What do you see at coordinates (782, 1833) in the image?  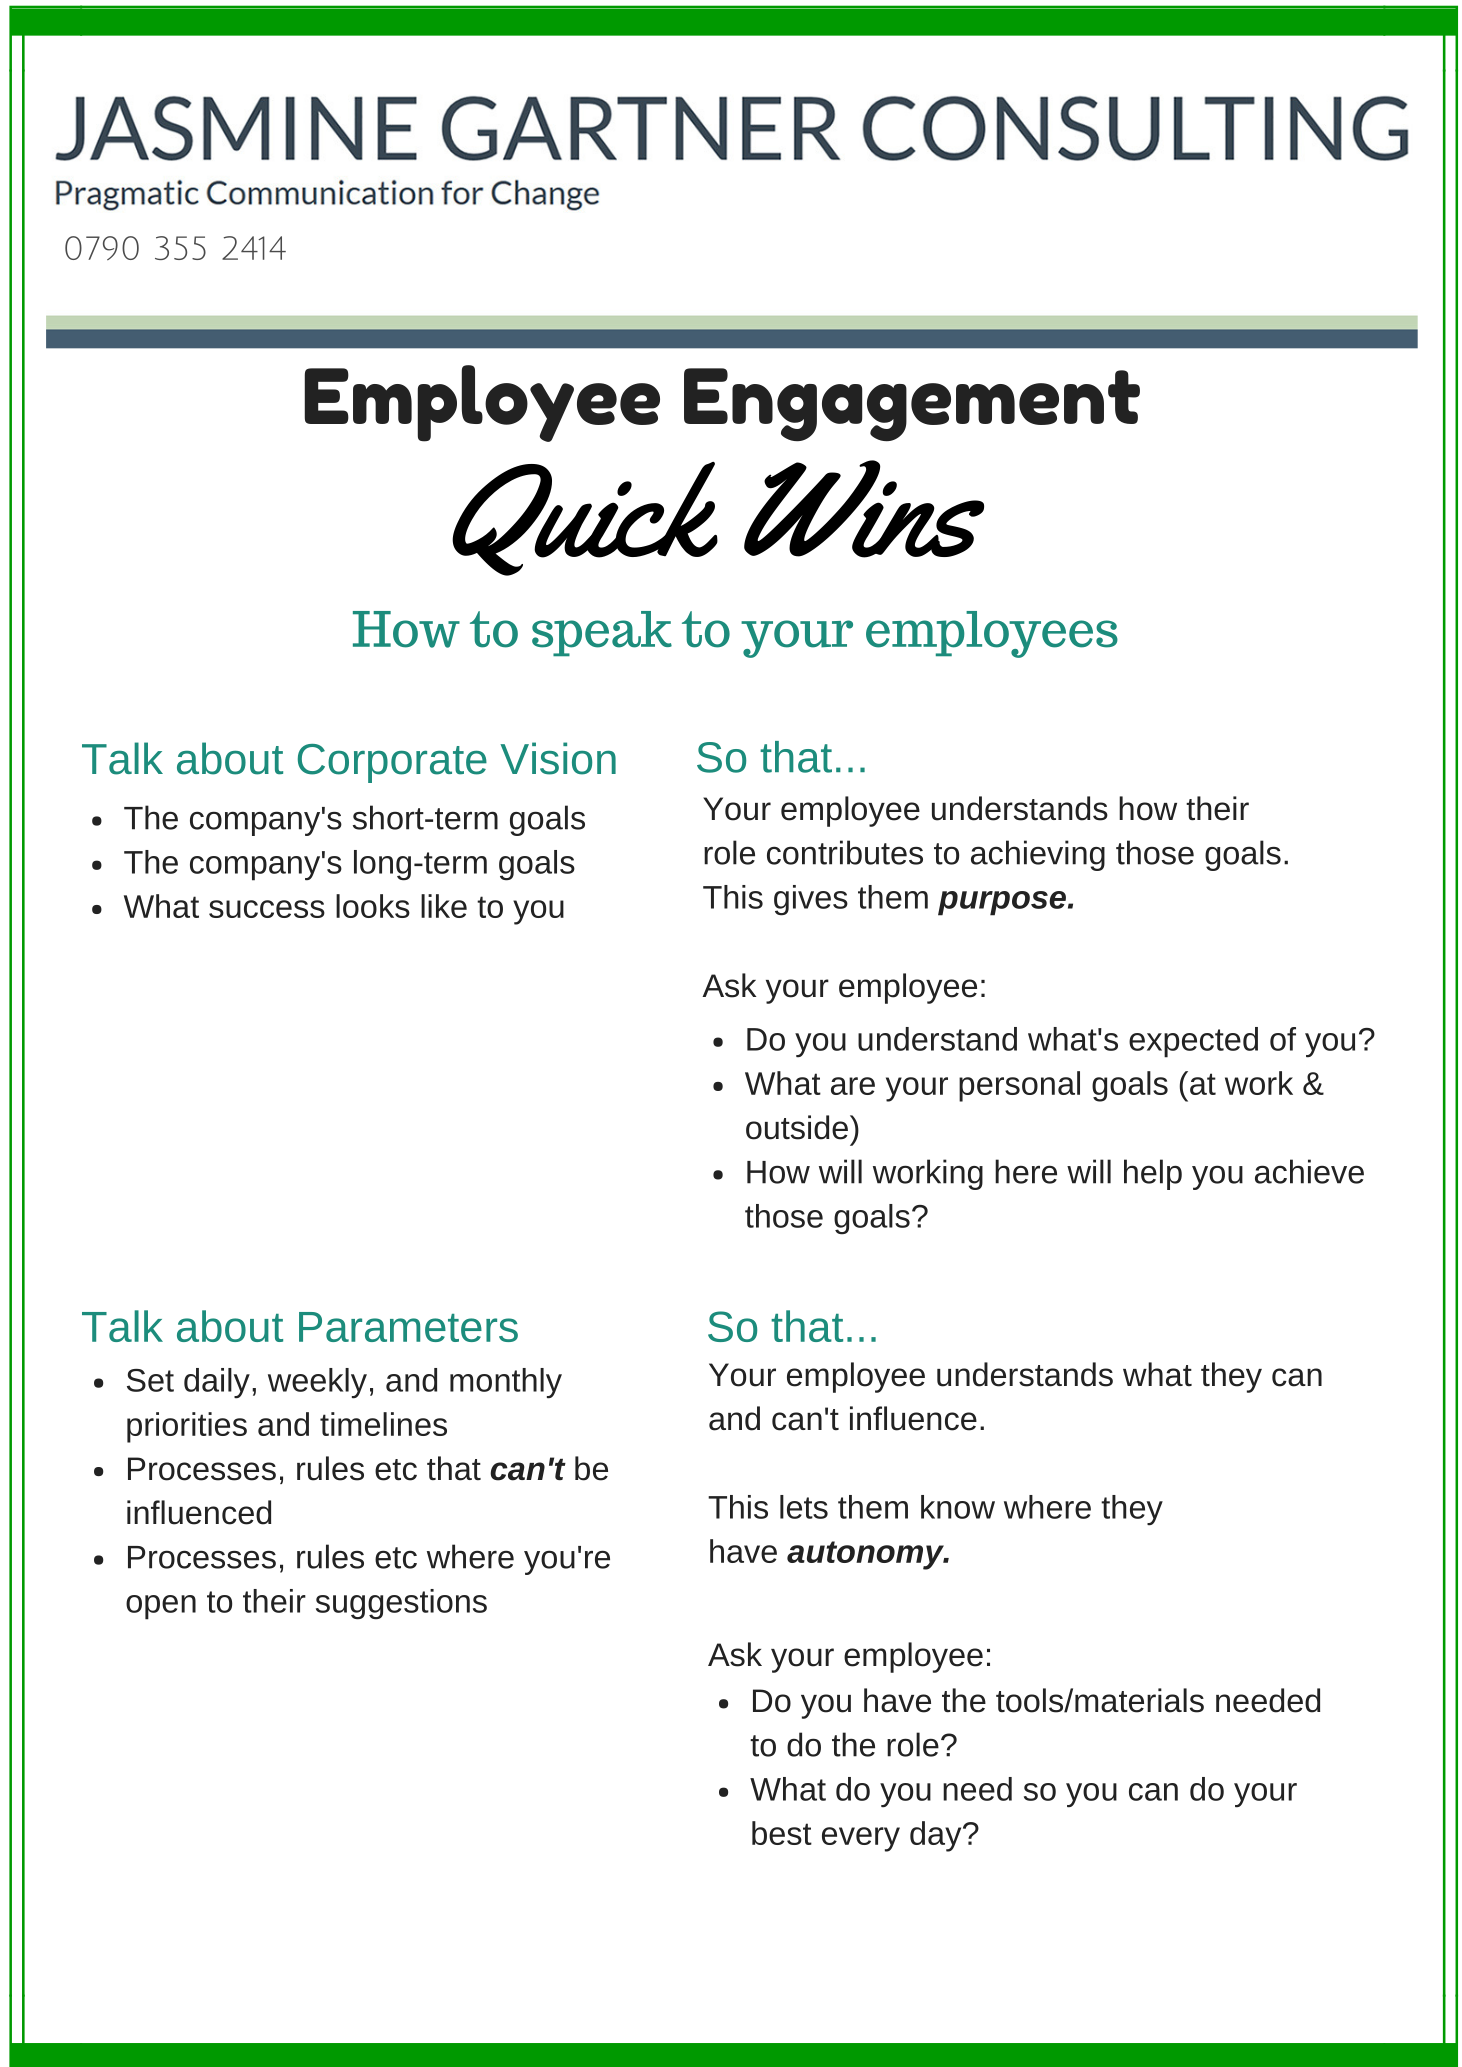 I see `best` at bounding box center [782, 1833].
